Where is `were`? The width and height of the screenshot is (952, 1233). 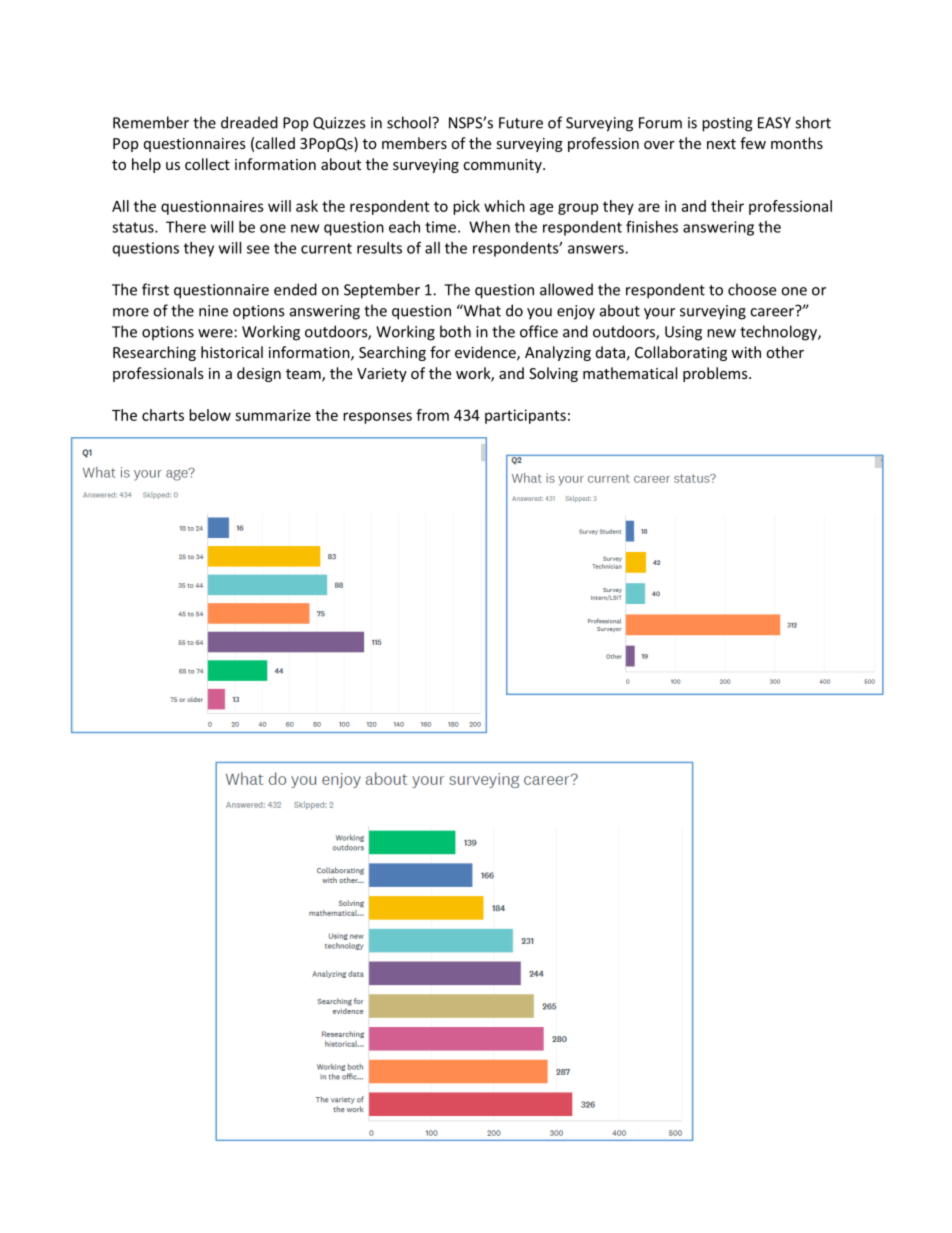 were is located at coordinates (215, 333).
